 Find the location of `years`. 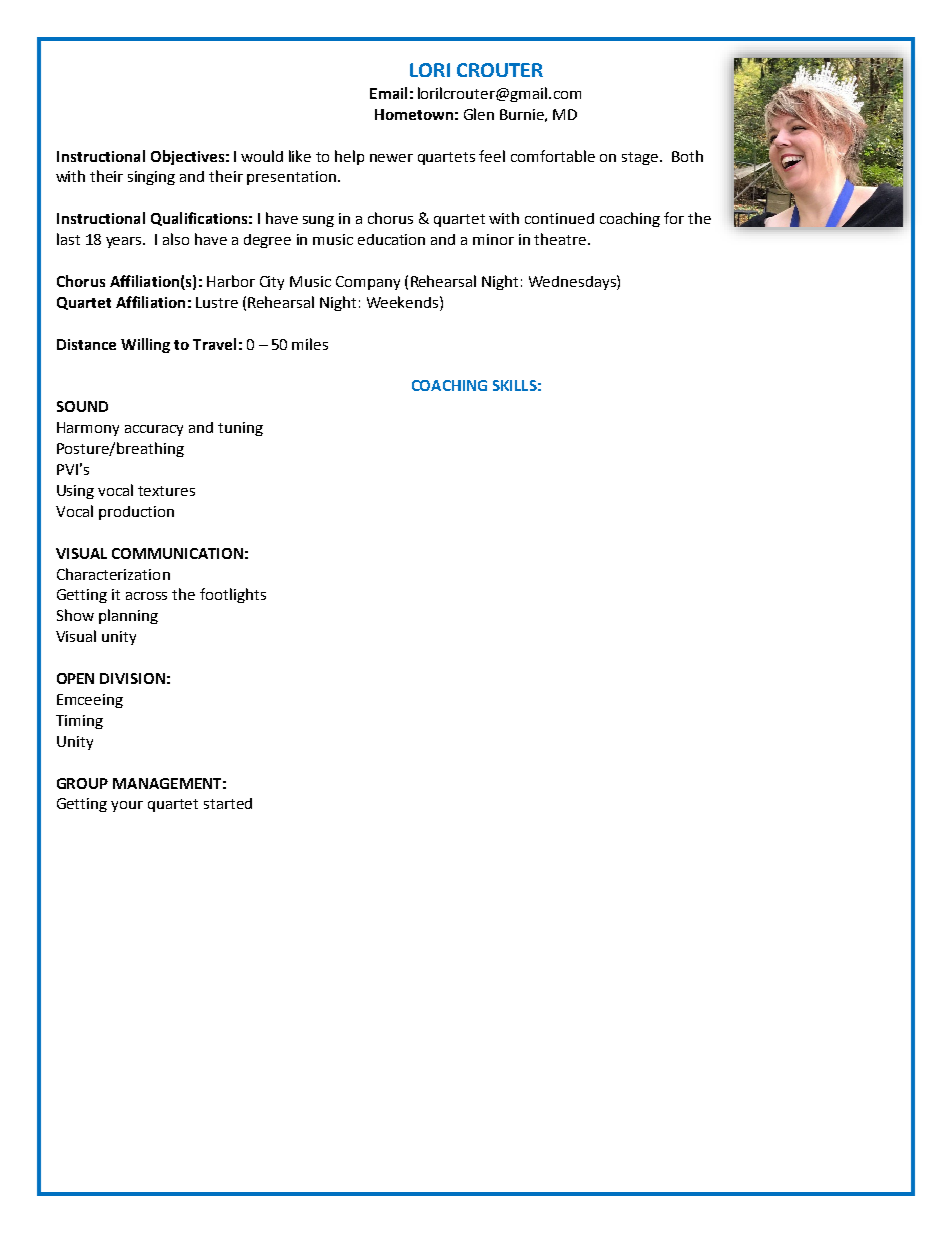

years is located at coordinates (125, 242).
